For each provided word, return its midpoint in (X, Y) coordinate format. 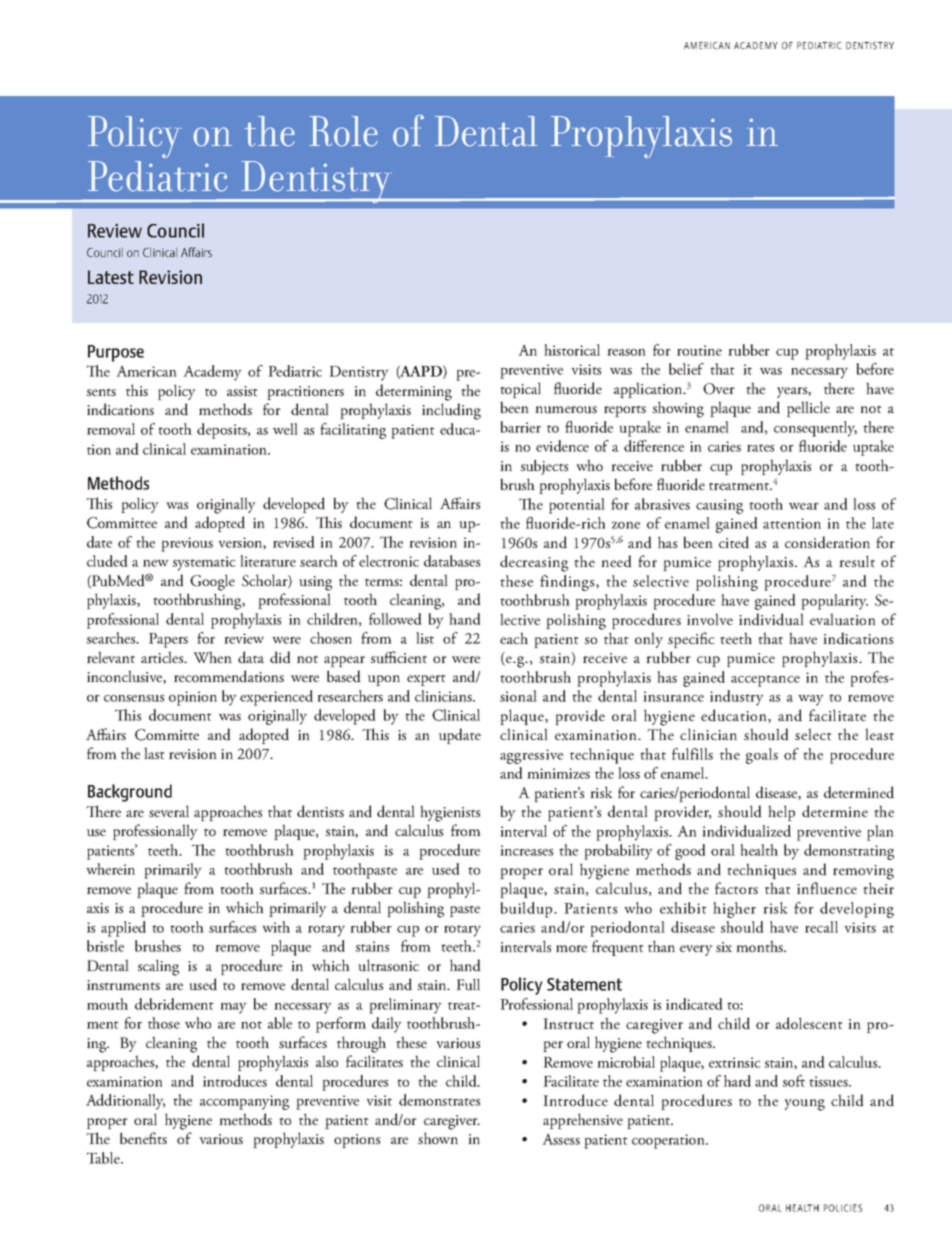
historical (572, 350)
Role (343, 131)
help (781, 813)
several (169, 811)
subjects (544, 467)
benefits (143, 1138)
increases (526, 850)
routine (699, 350)
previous (187, 544)
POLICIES (843, 1208)
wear (804, 506)
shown (438, 1138)
